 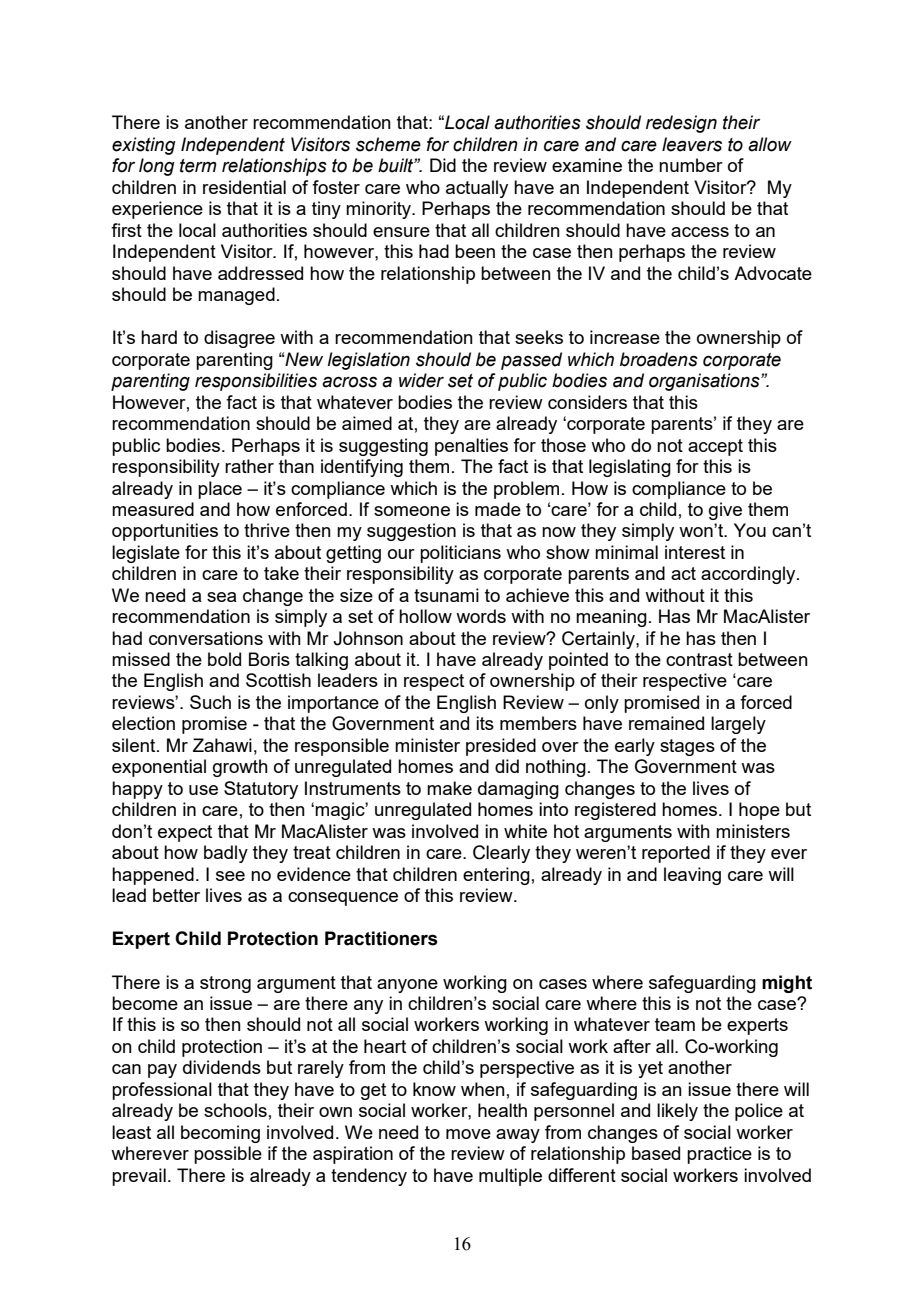 What do you see at coordinates (705, 382) in the screenshot?
I see `organisations` at bounding box center [705, 382].
